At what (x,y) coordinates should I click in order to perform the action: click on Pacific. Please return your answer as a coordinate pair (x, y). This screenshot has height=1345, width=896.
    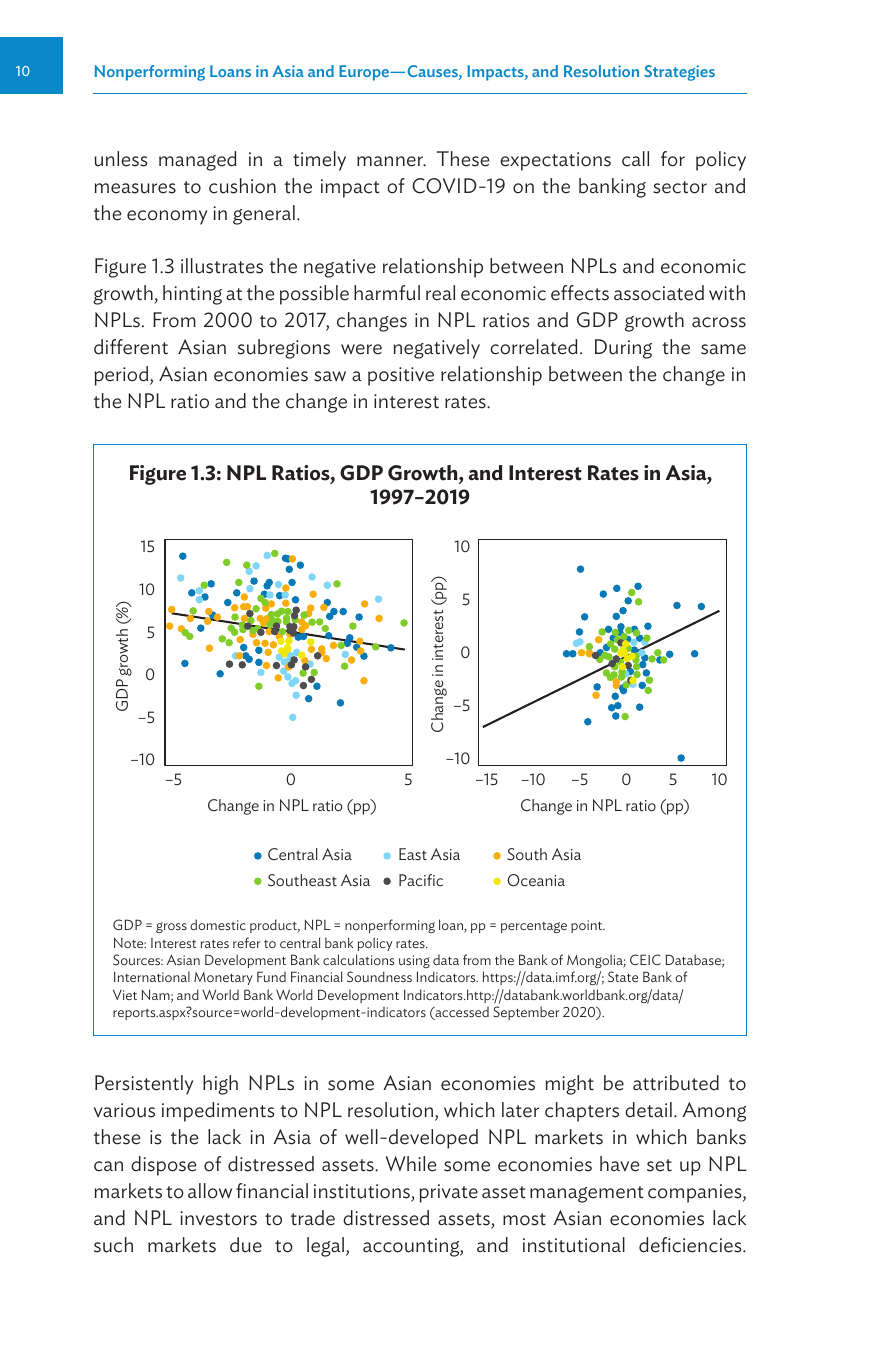
    Looking at the image, I should click on (421, 880).
